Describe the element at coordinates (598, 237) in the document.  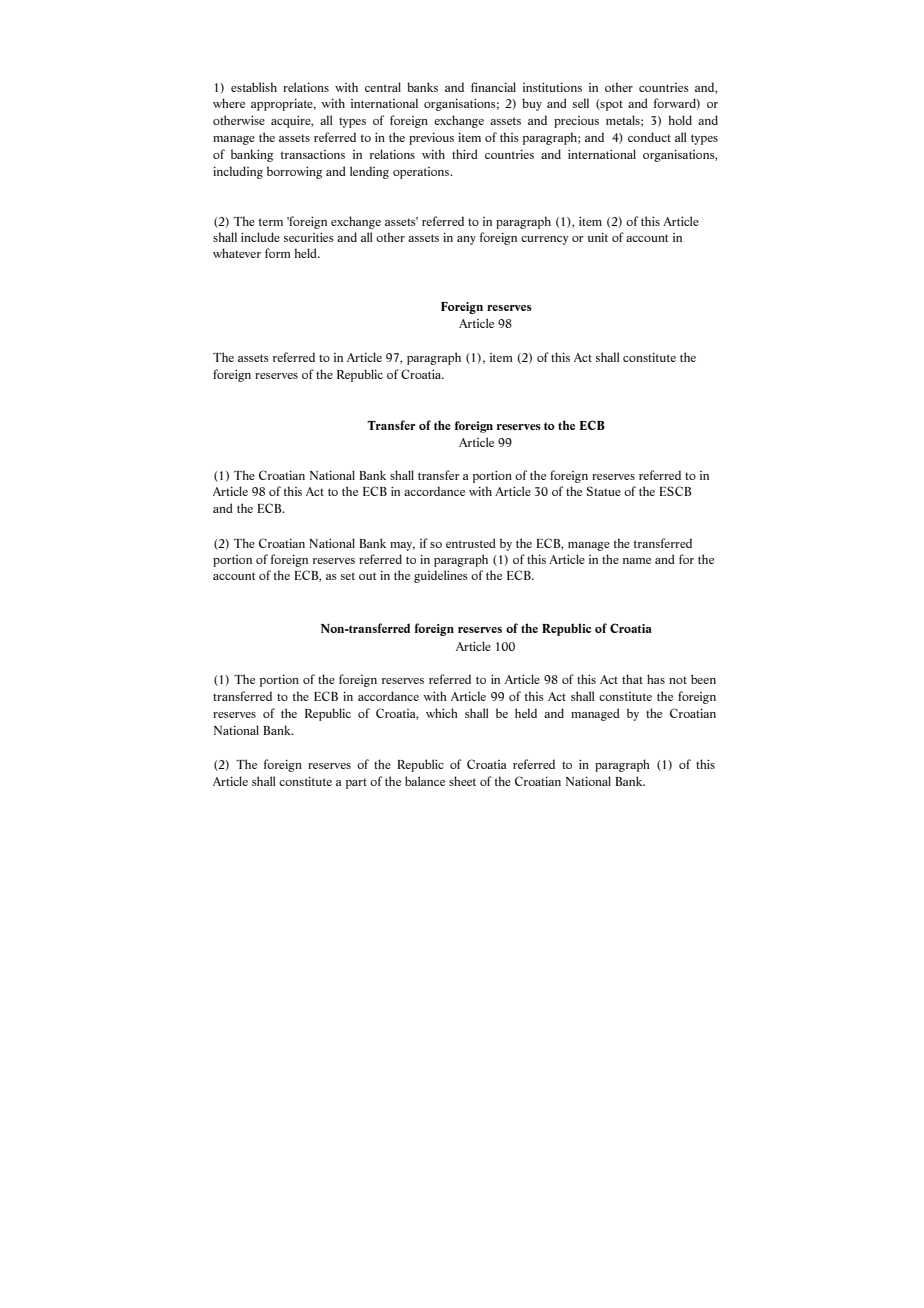
I see `unit` at that location.
